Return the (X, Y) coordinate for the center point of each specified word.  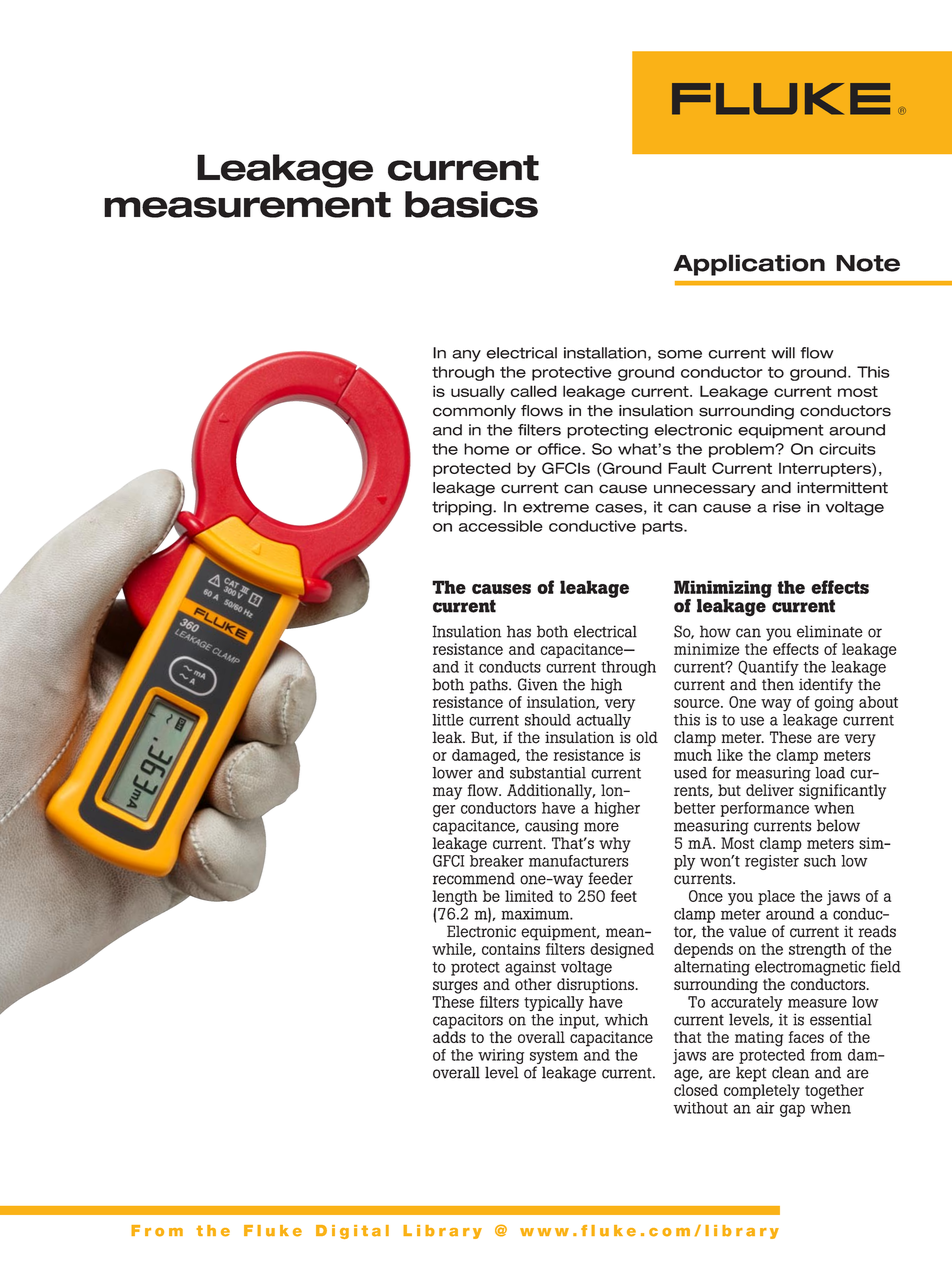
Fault (687, 468)
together (834, 1092)
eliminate (830, 631)
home (486, 449)
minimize (706, 649)
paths (490, 686)
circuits (847, 449)
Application (749, 265)
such (820, 861)
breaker (497, 861)
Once (706, 896)
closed (696, 1090)
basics (471, 204)
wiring (500, 1058)
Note (868, 263)
